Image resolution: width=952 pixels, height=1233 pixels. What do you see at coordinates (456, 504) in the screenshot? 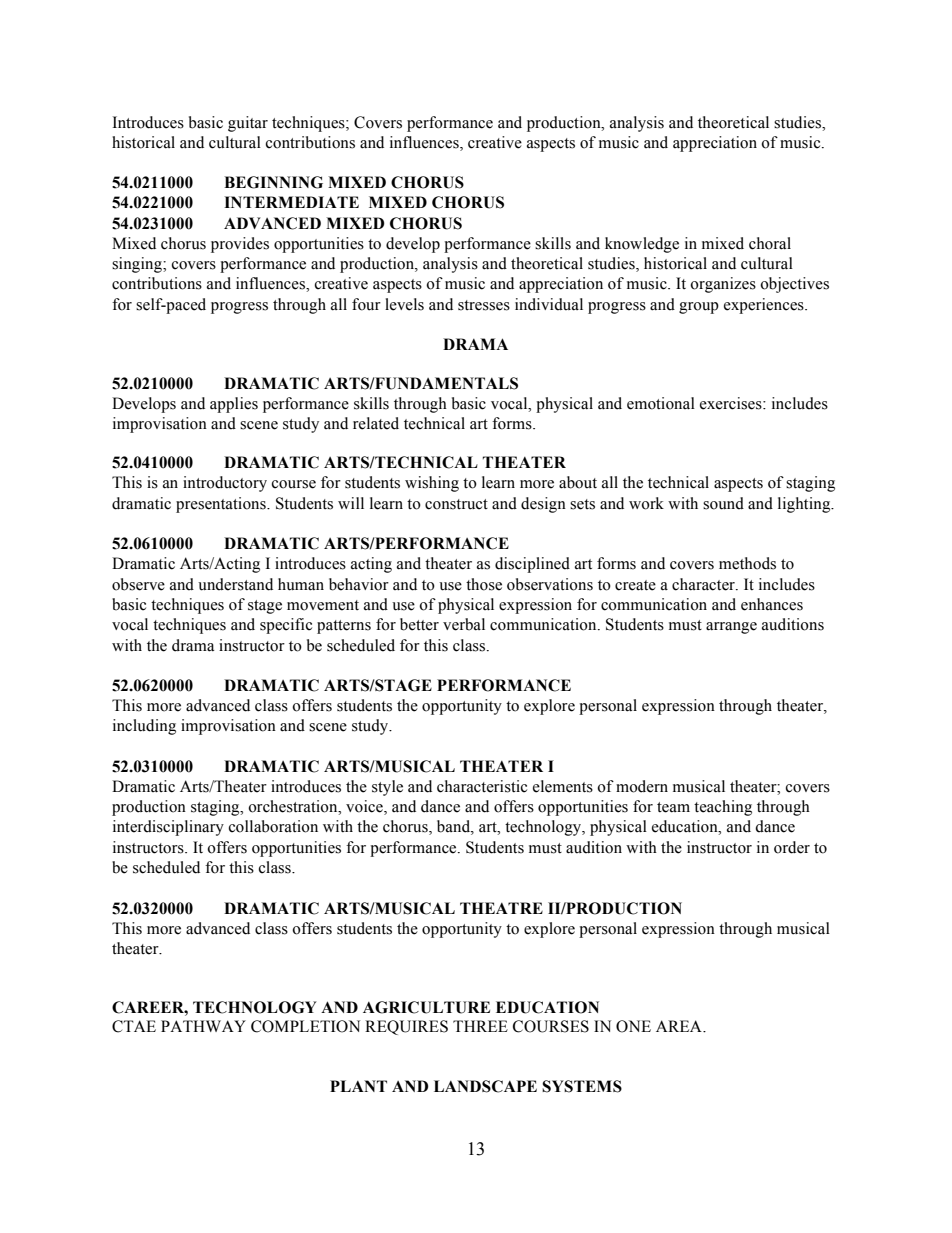
I see `construct` at bounding box center [456, 504].
